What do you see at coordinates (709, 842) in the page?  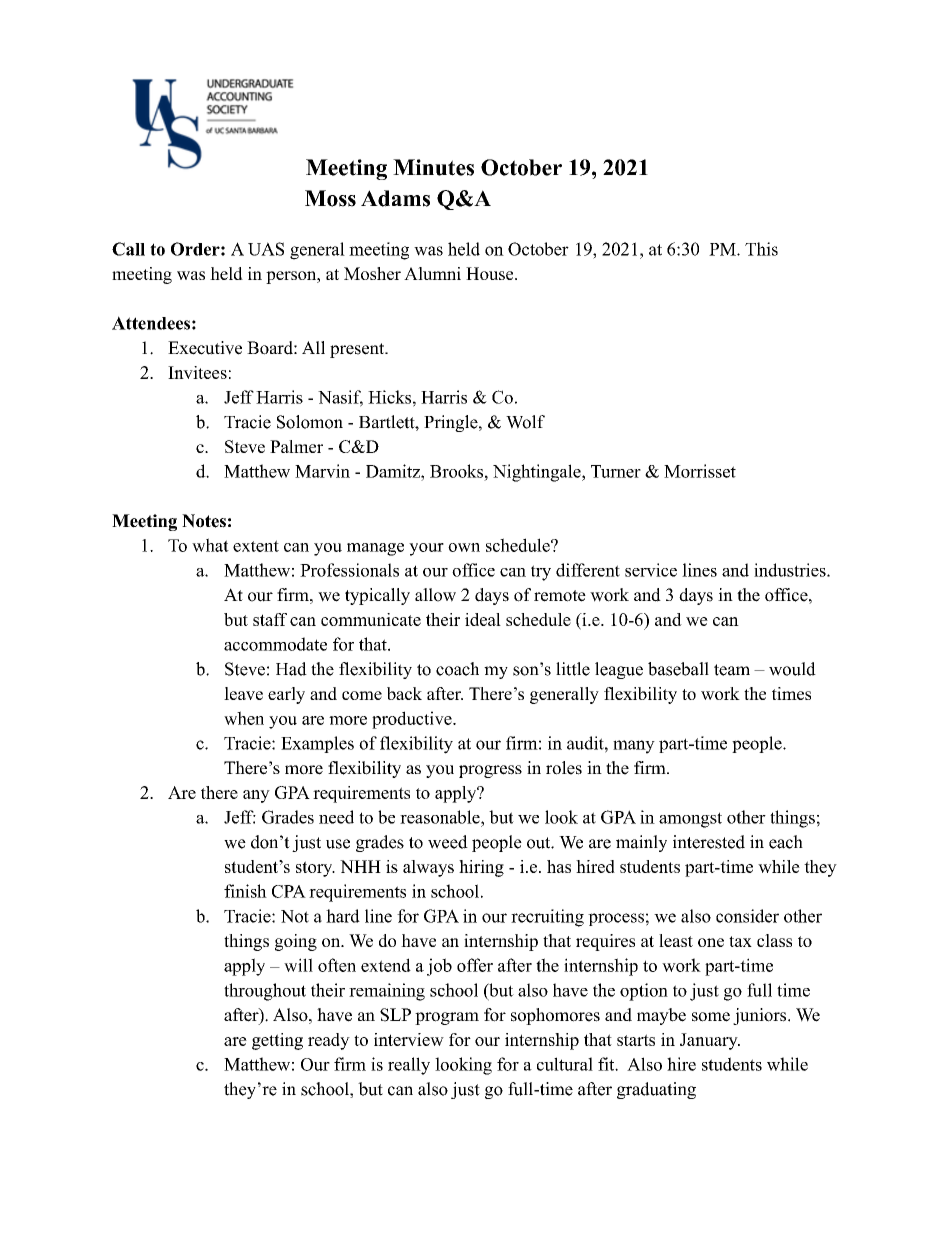 I see `interested` at bounding box center [709, 842].
